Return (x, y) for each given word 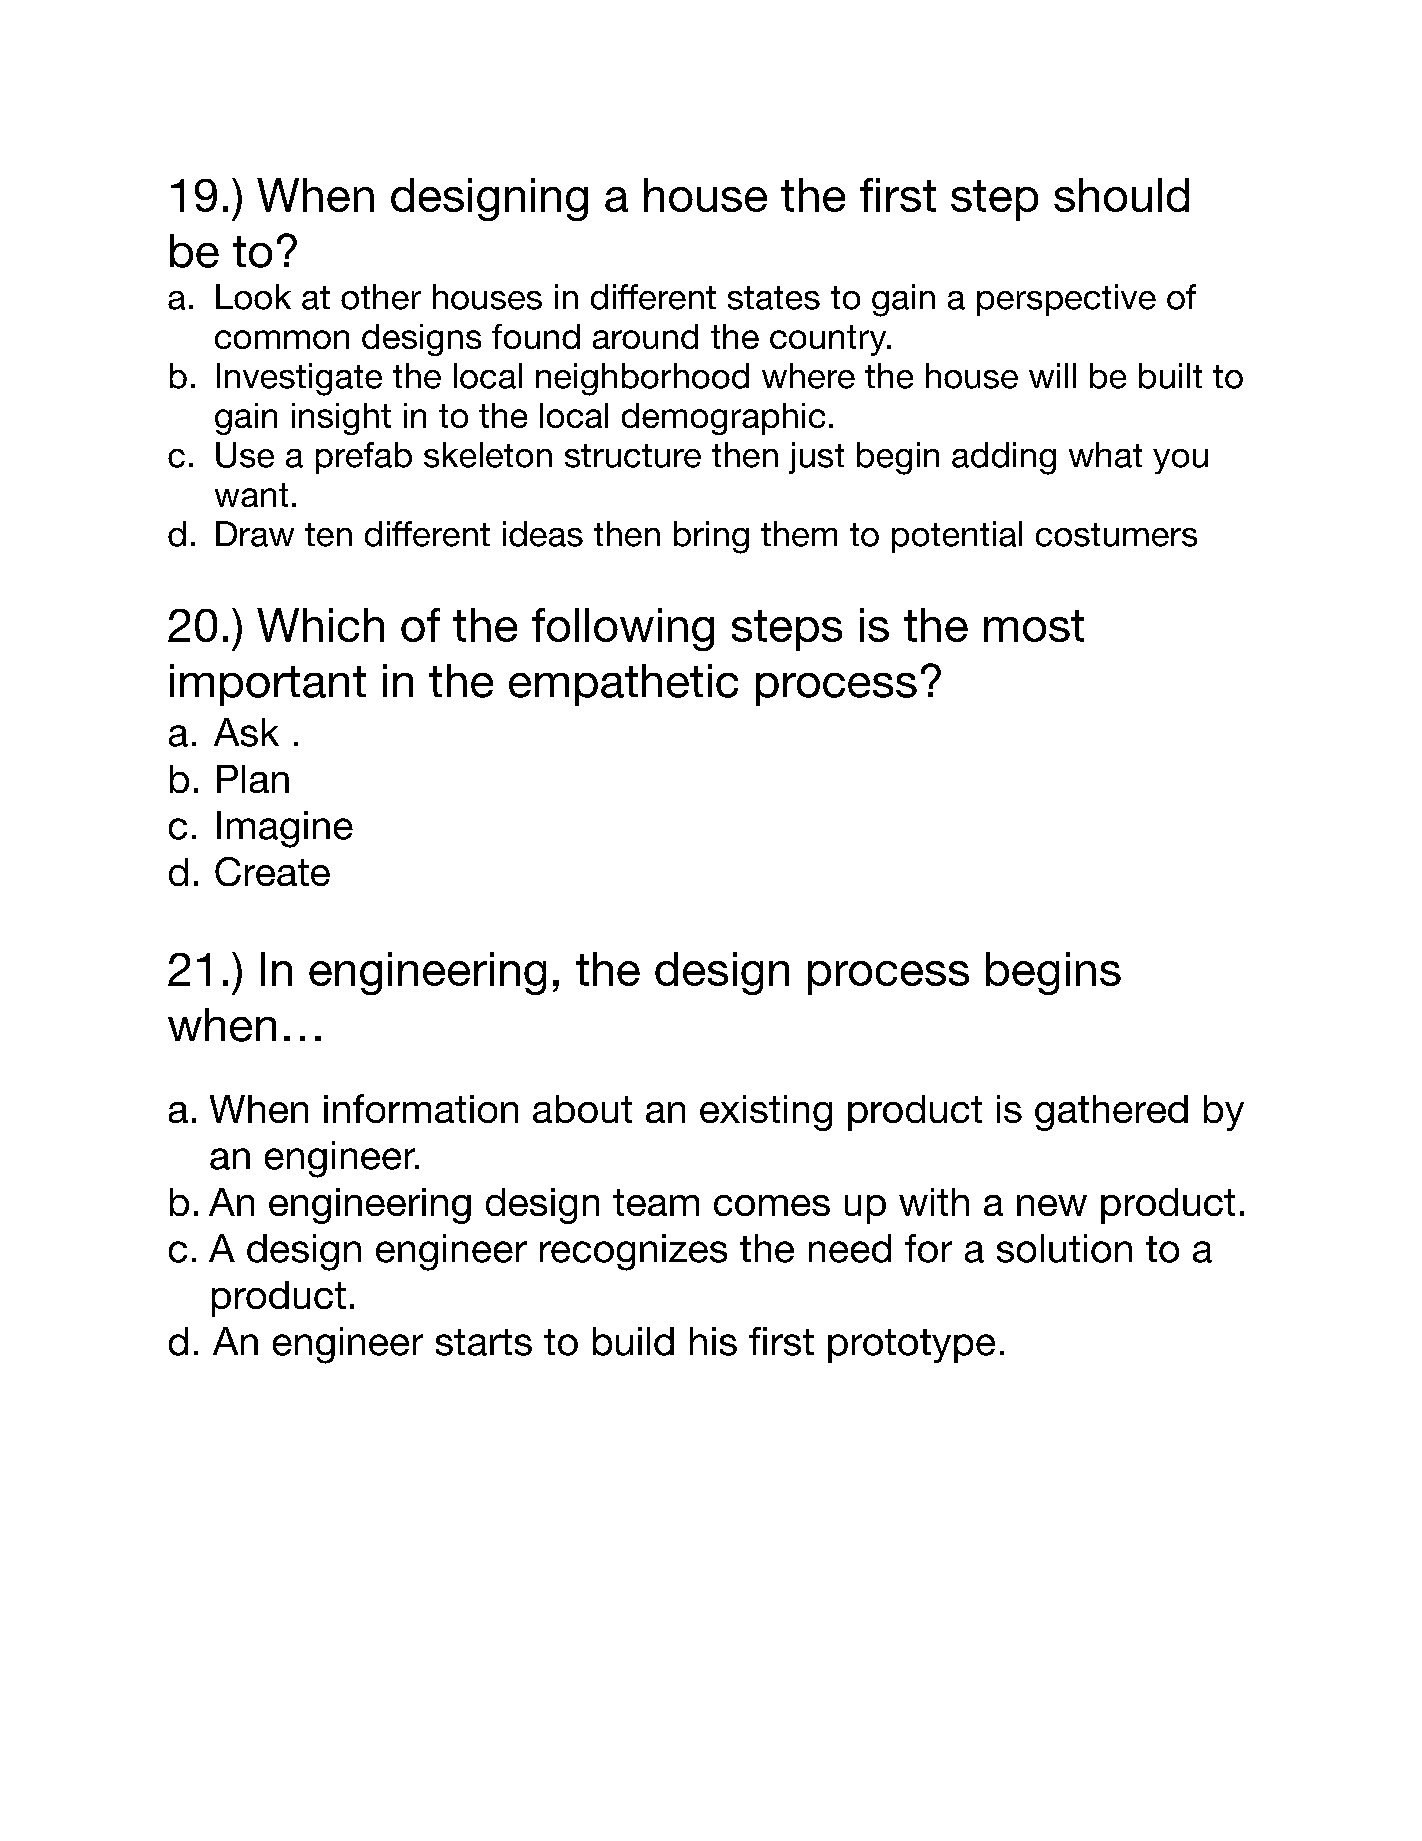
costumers (1116, 535)
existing (766, 1113)
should (1121, 195)
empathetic (623, 685)
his (713, 1341)
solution (1064, 1248)
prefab (364, 458)
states (774, 298)
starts (484, 1342)
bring (711, 537)
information (421, 1108)
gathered (1111, 1113)
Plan (253, 779)
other (381, 297)
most (1034, 626)
